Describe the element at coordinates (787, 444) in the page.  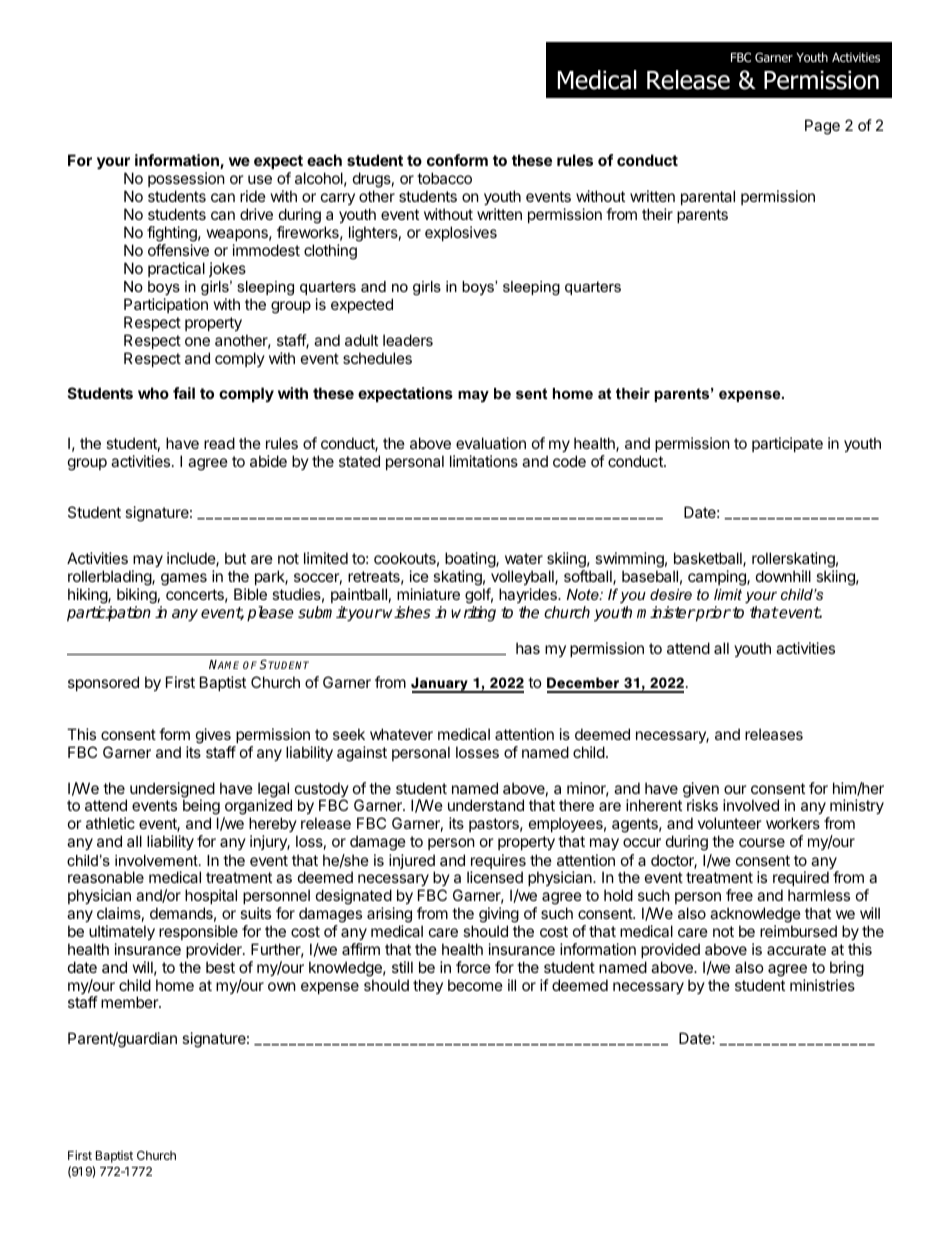
I see `participate` at that location.
